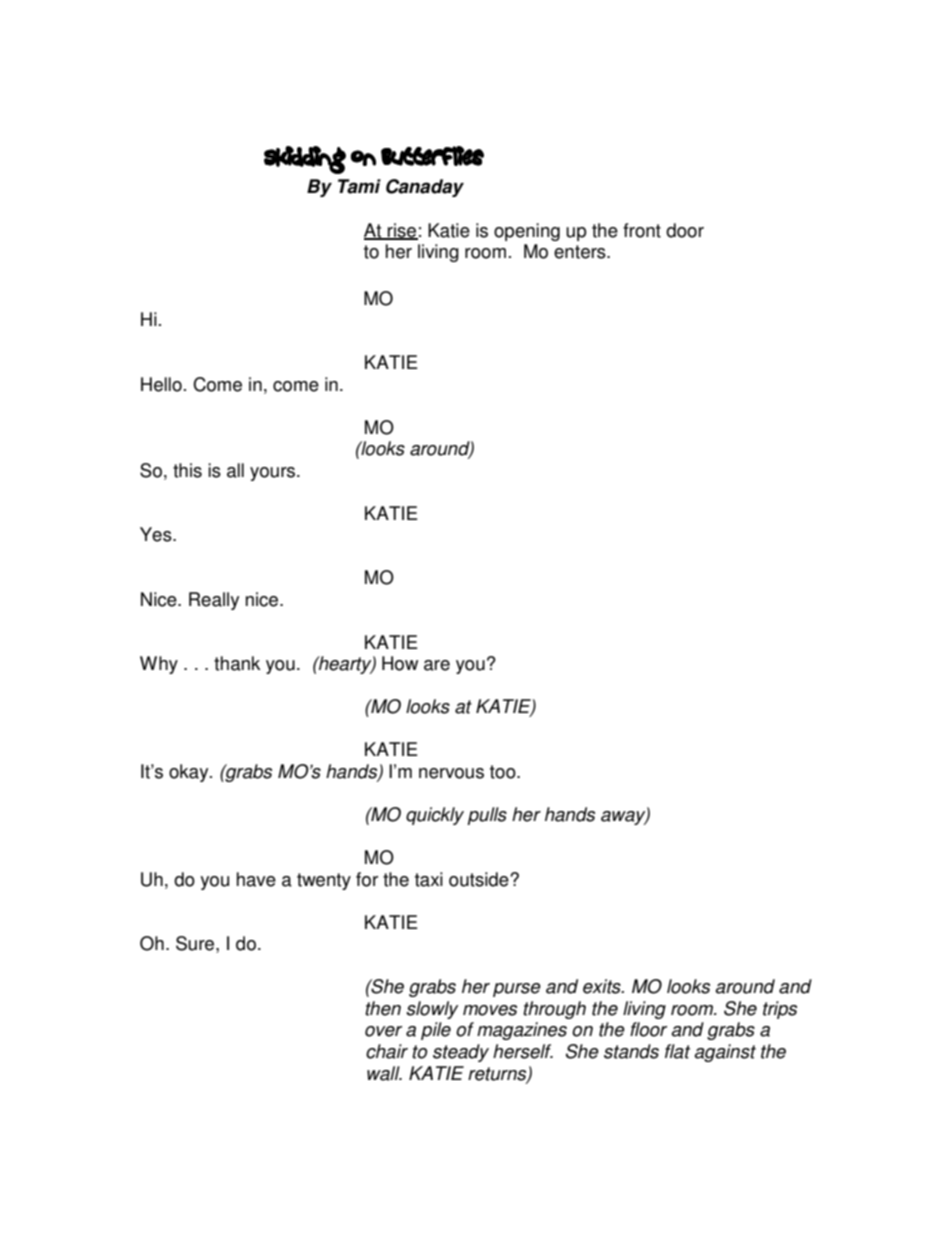 The width and height of the image is (952, 1233). I want to click on nervous, so click(451, 773).
